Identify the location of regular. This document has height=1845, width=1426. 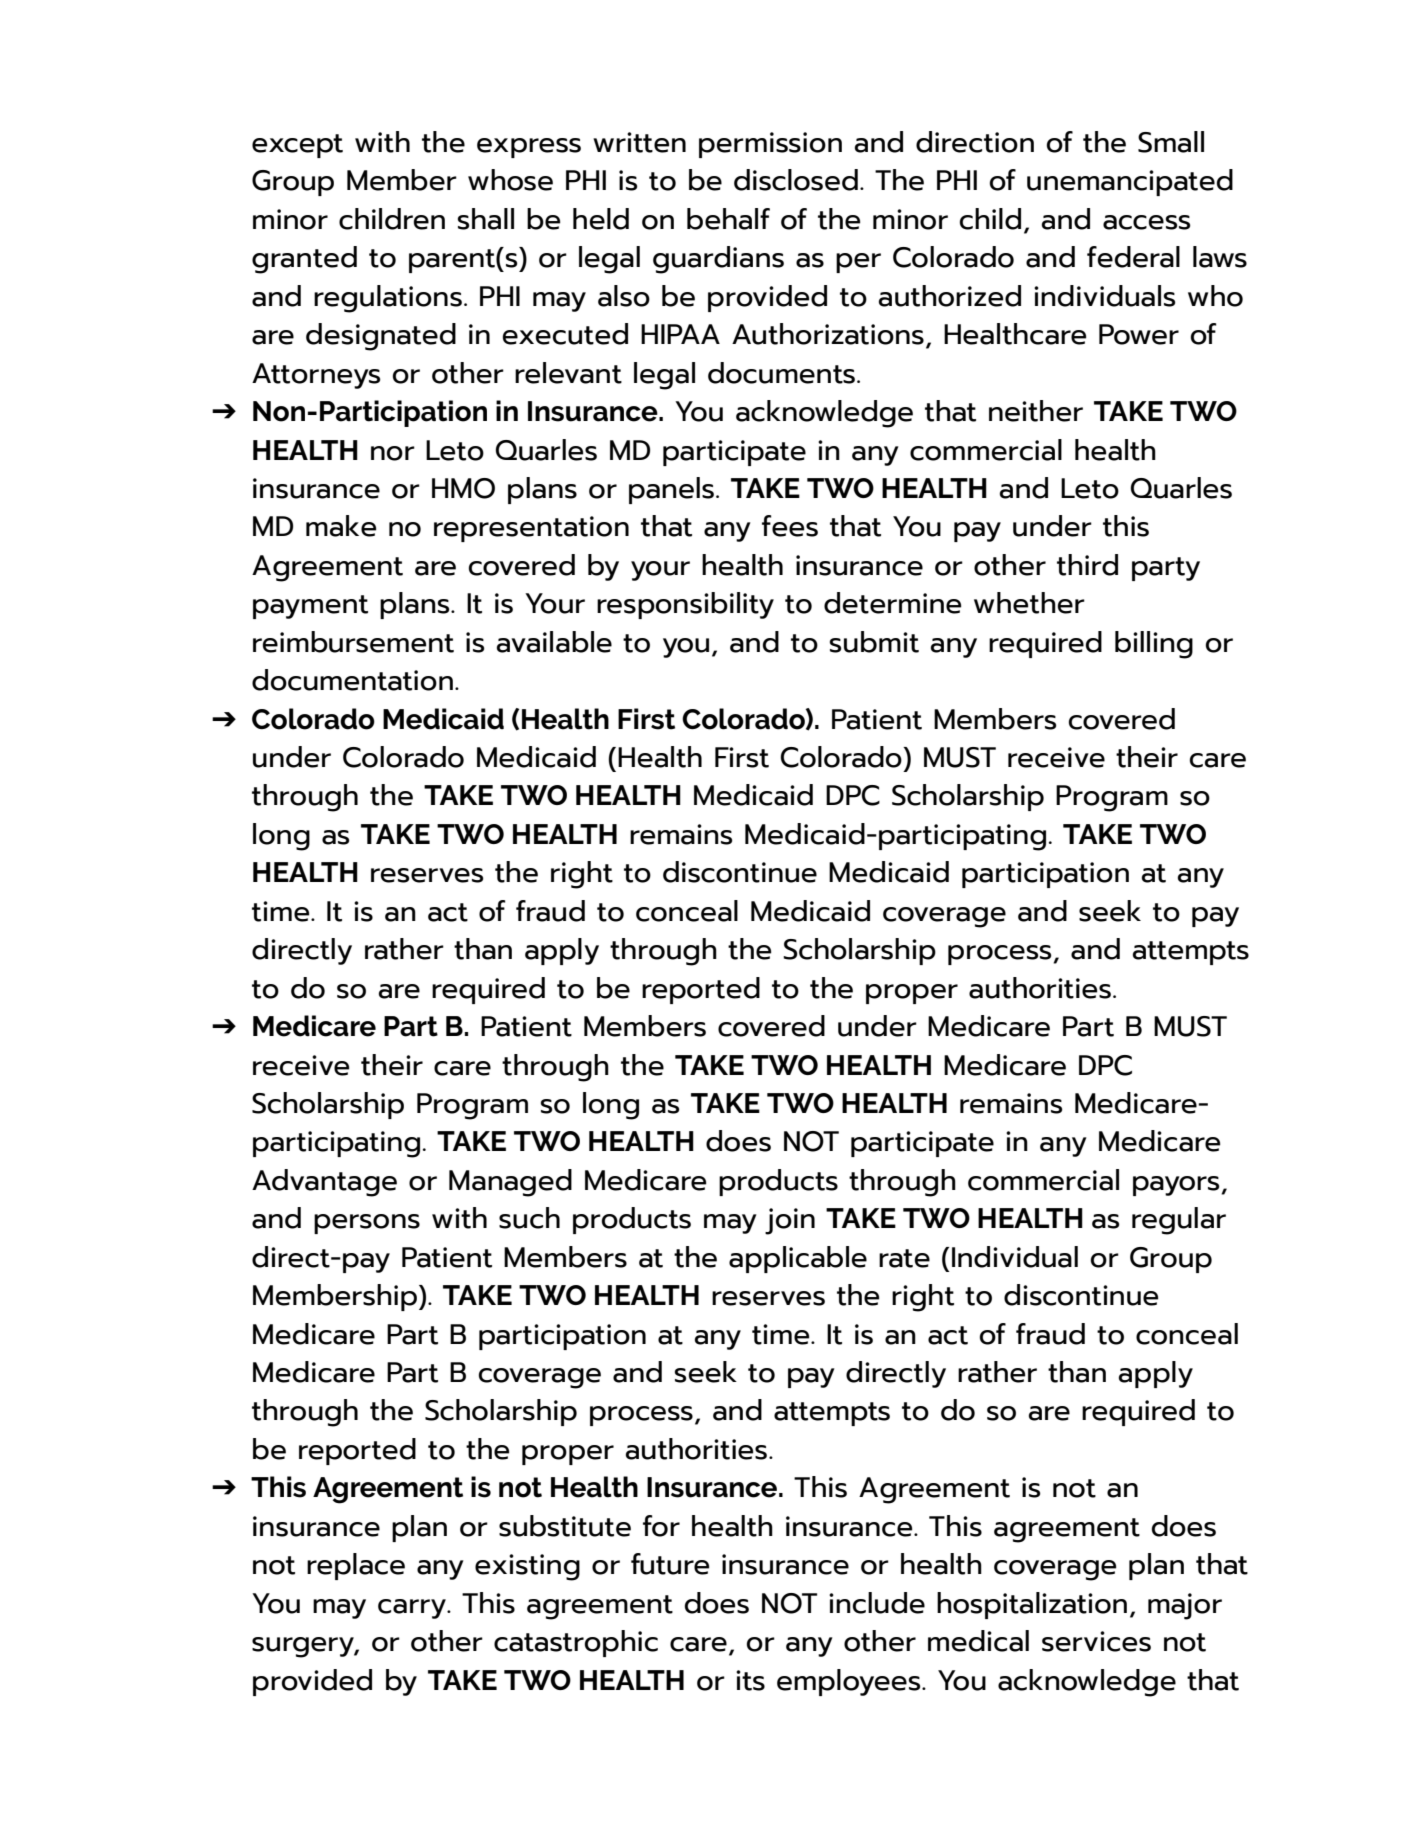
(1179, 1221).
